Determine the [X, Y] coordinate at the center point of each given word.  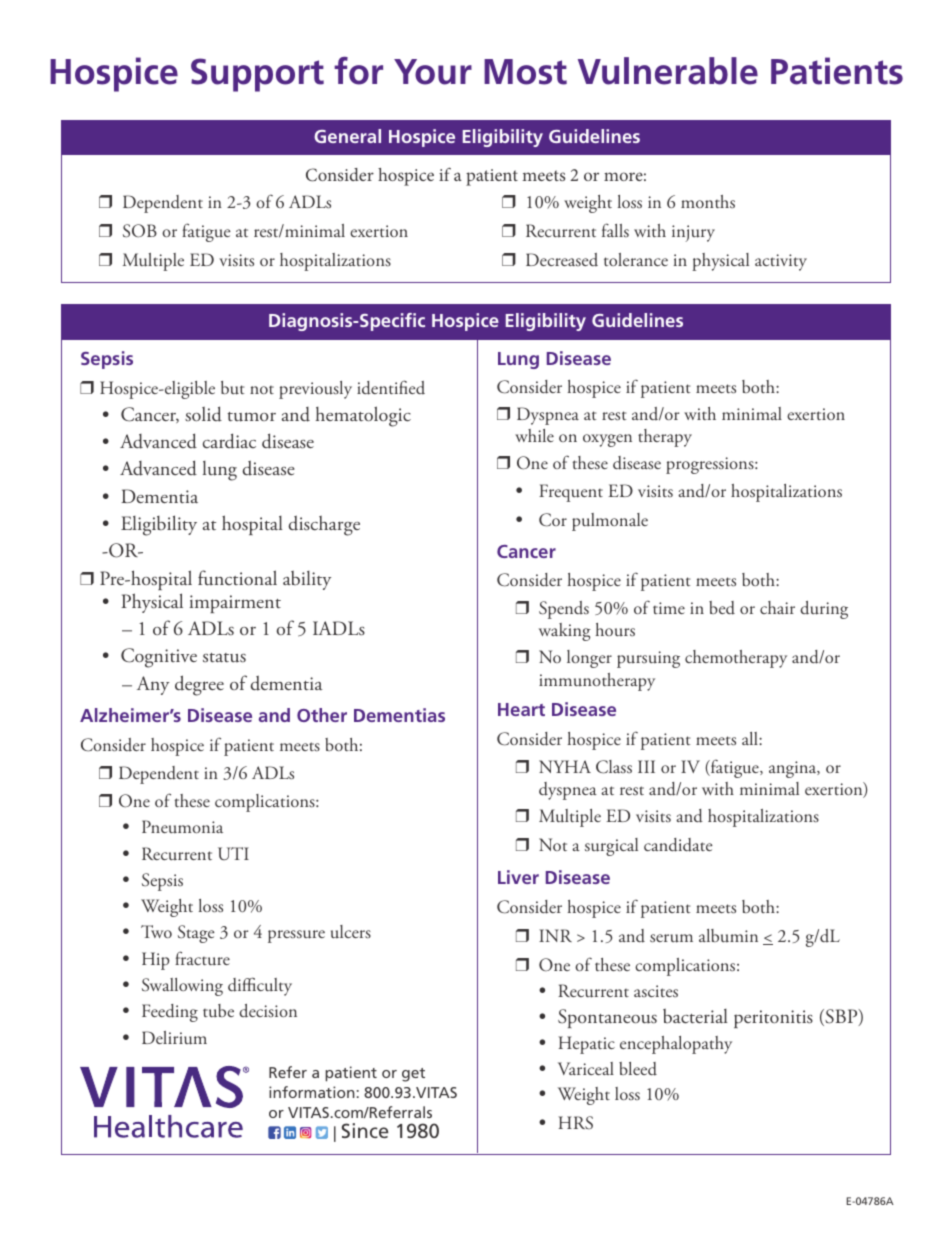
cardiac [229, 441]
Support [257, 75]
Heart [521, 709]
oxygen [607, 440]
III [646, 766]
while [534, 435]
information [312, 1092]
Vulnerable [668, 71]
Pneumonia [182, 827]
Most [525, 72]
